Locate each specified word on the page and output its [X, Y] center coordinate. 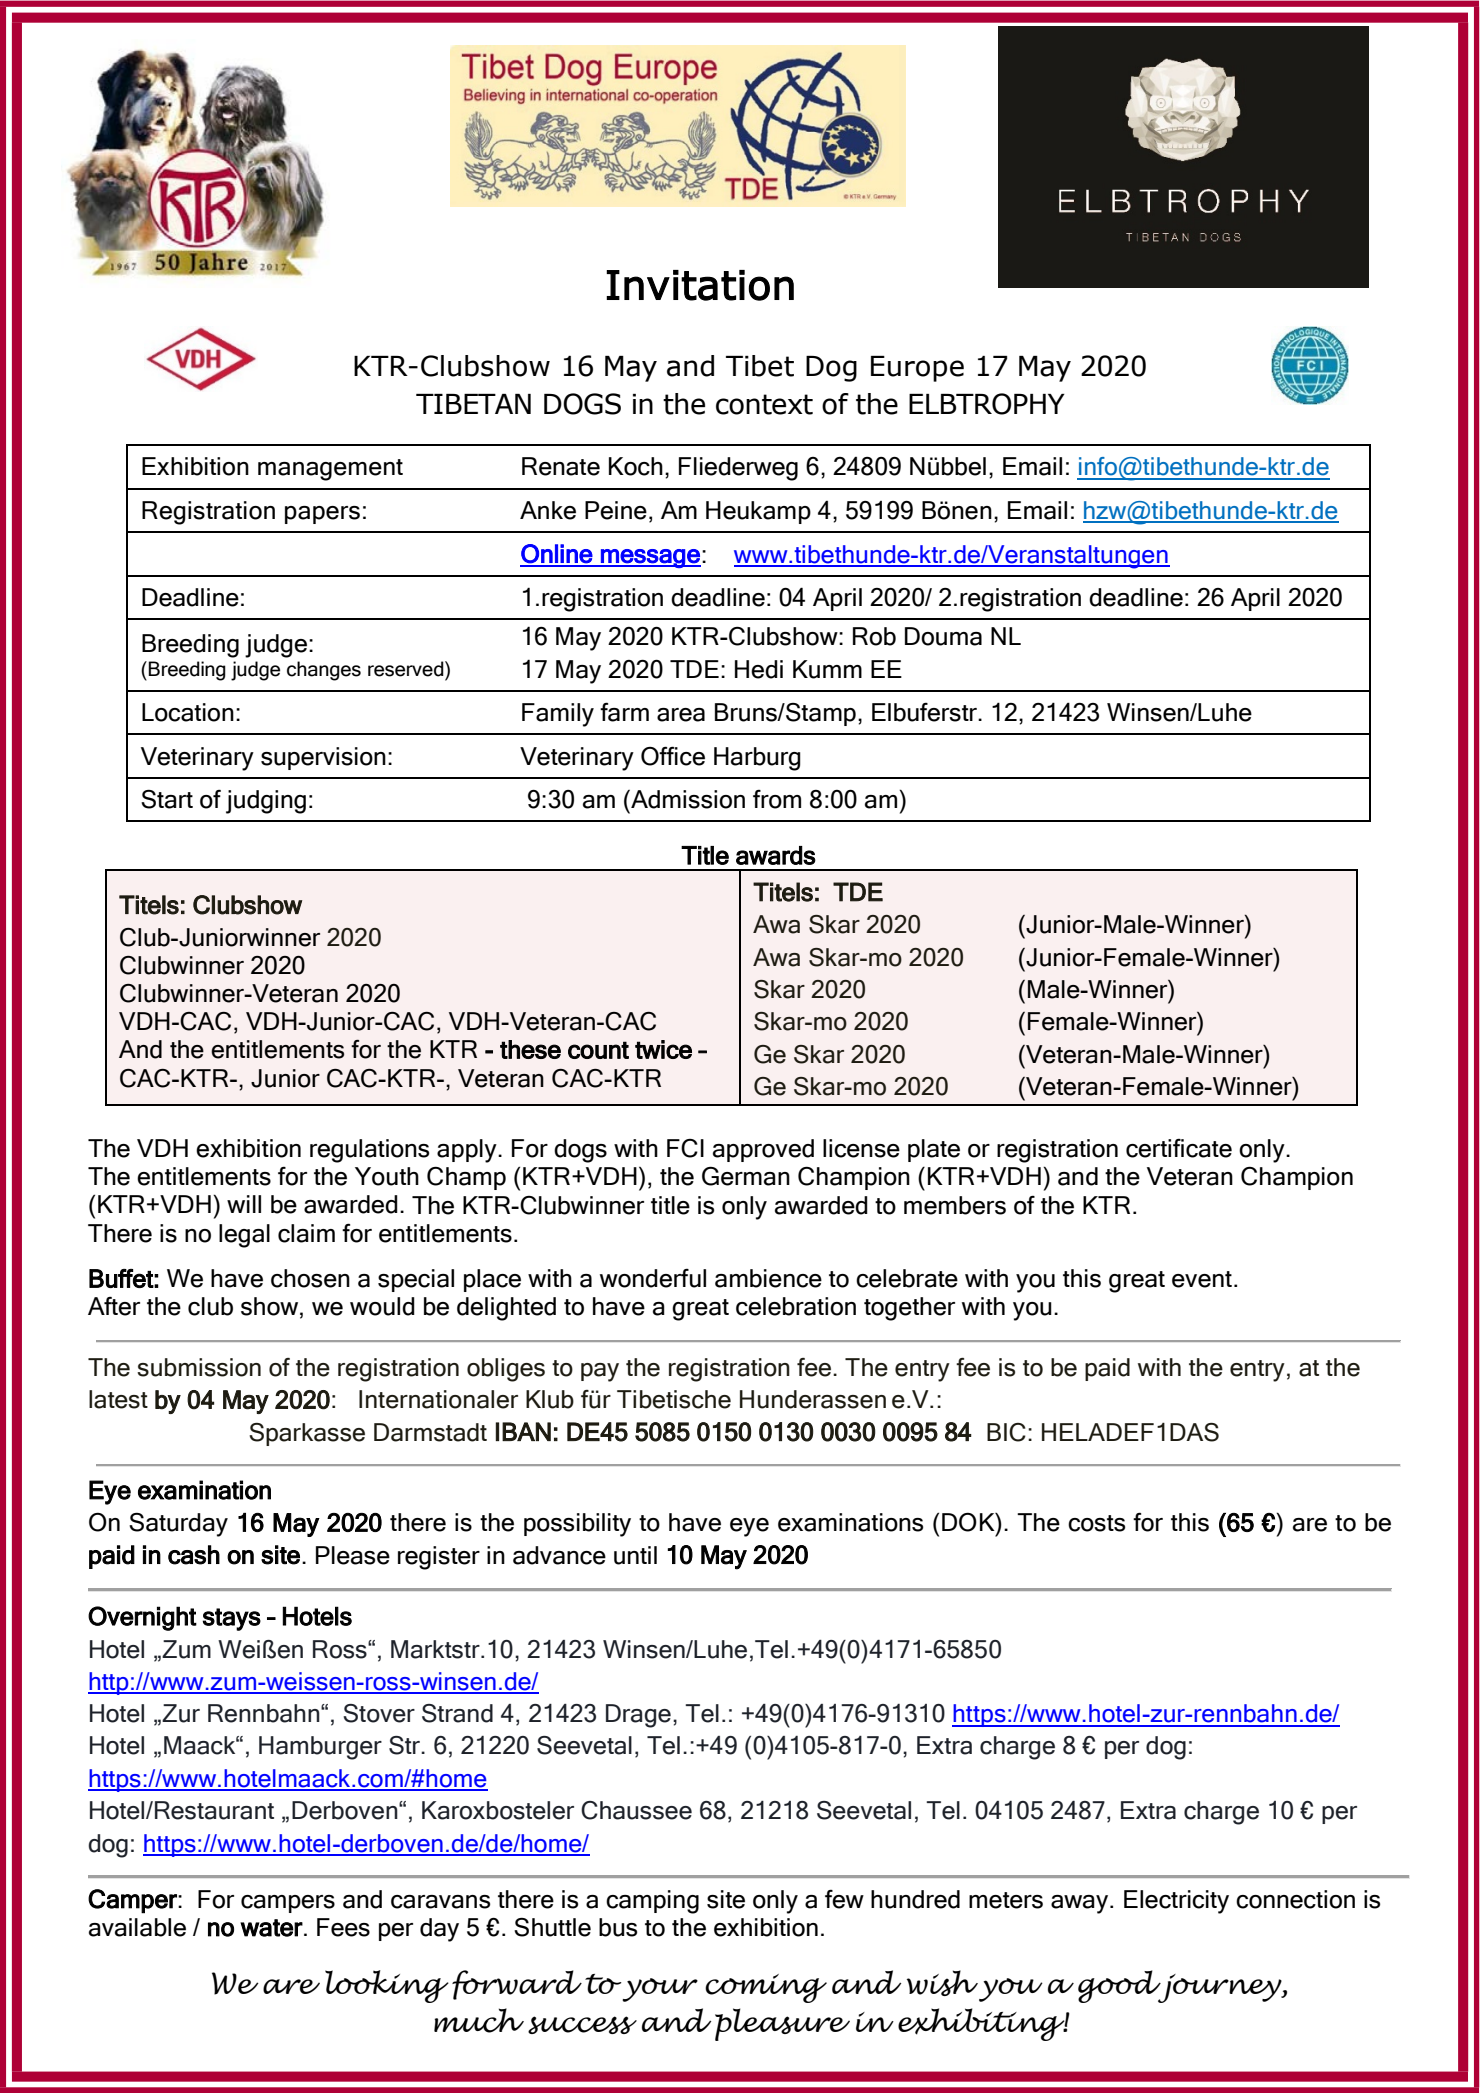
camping [652, 1902]
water [271, 1928]
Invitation [700, 285]
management [330, 470]
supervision [323, 758]
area [681, 715]
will [244, 1204]
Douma [943, 636]
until [635, 1555]
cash [194, 1555]
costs [1096, 1523]
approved [763, 1150]
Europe [917, 369]
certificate [1179, 1148]
